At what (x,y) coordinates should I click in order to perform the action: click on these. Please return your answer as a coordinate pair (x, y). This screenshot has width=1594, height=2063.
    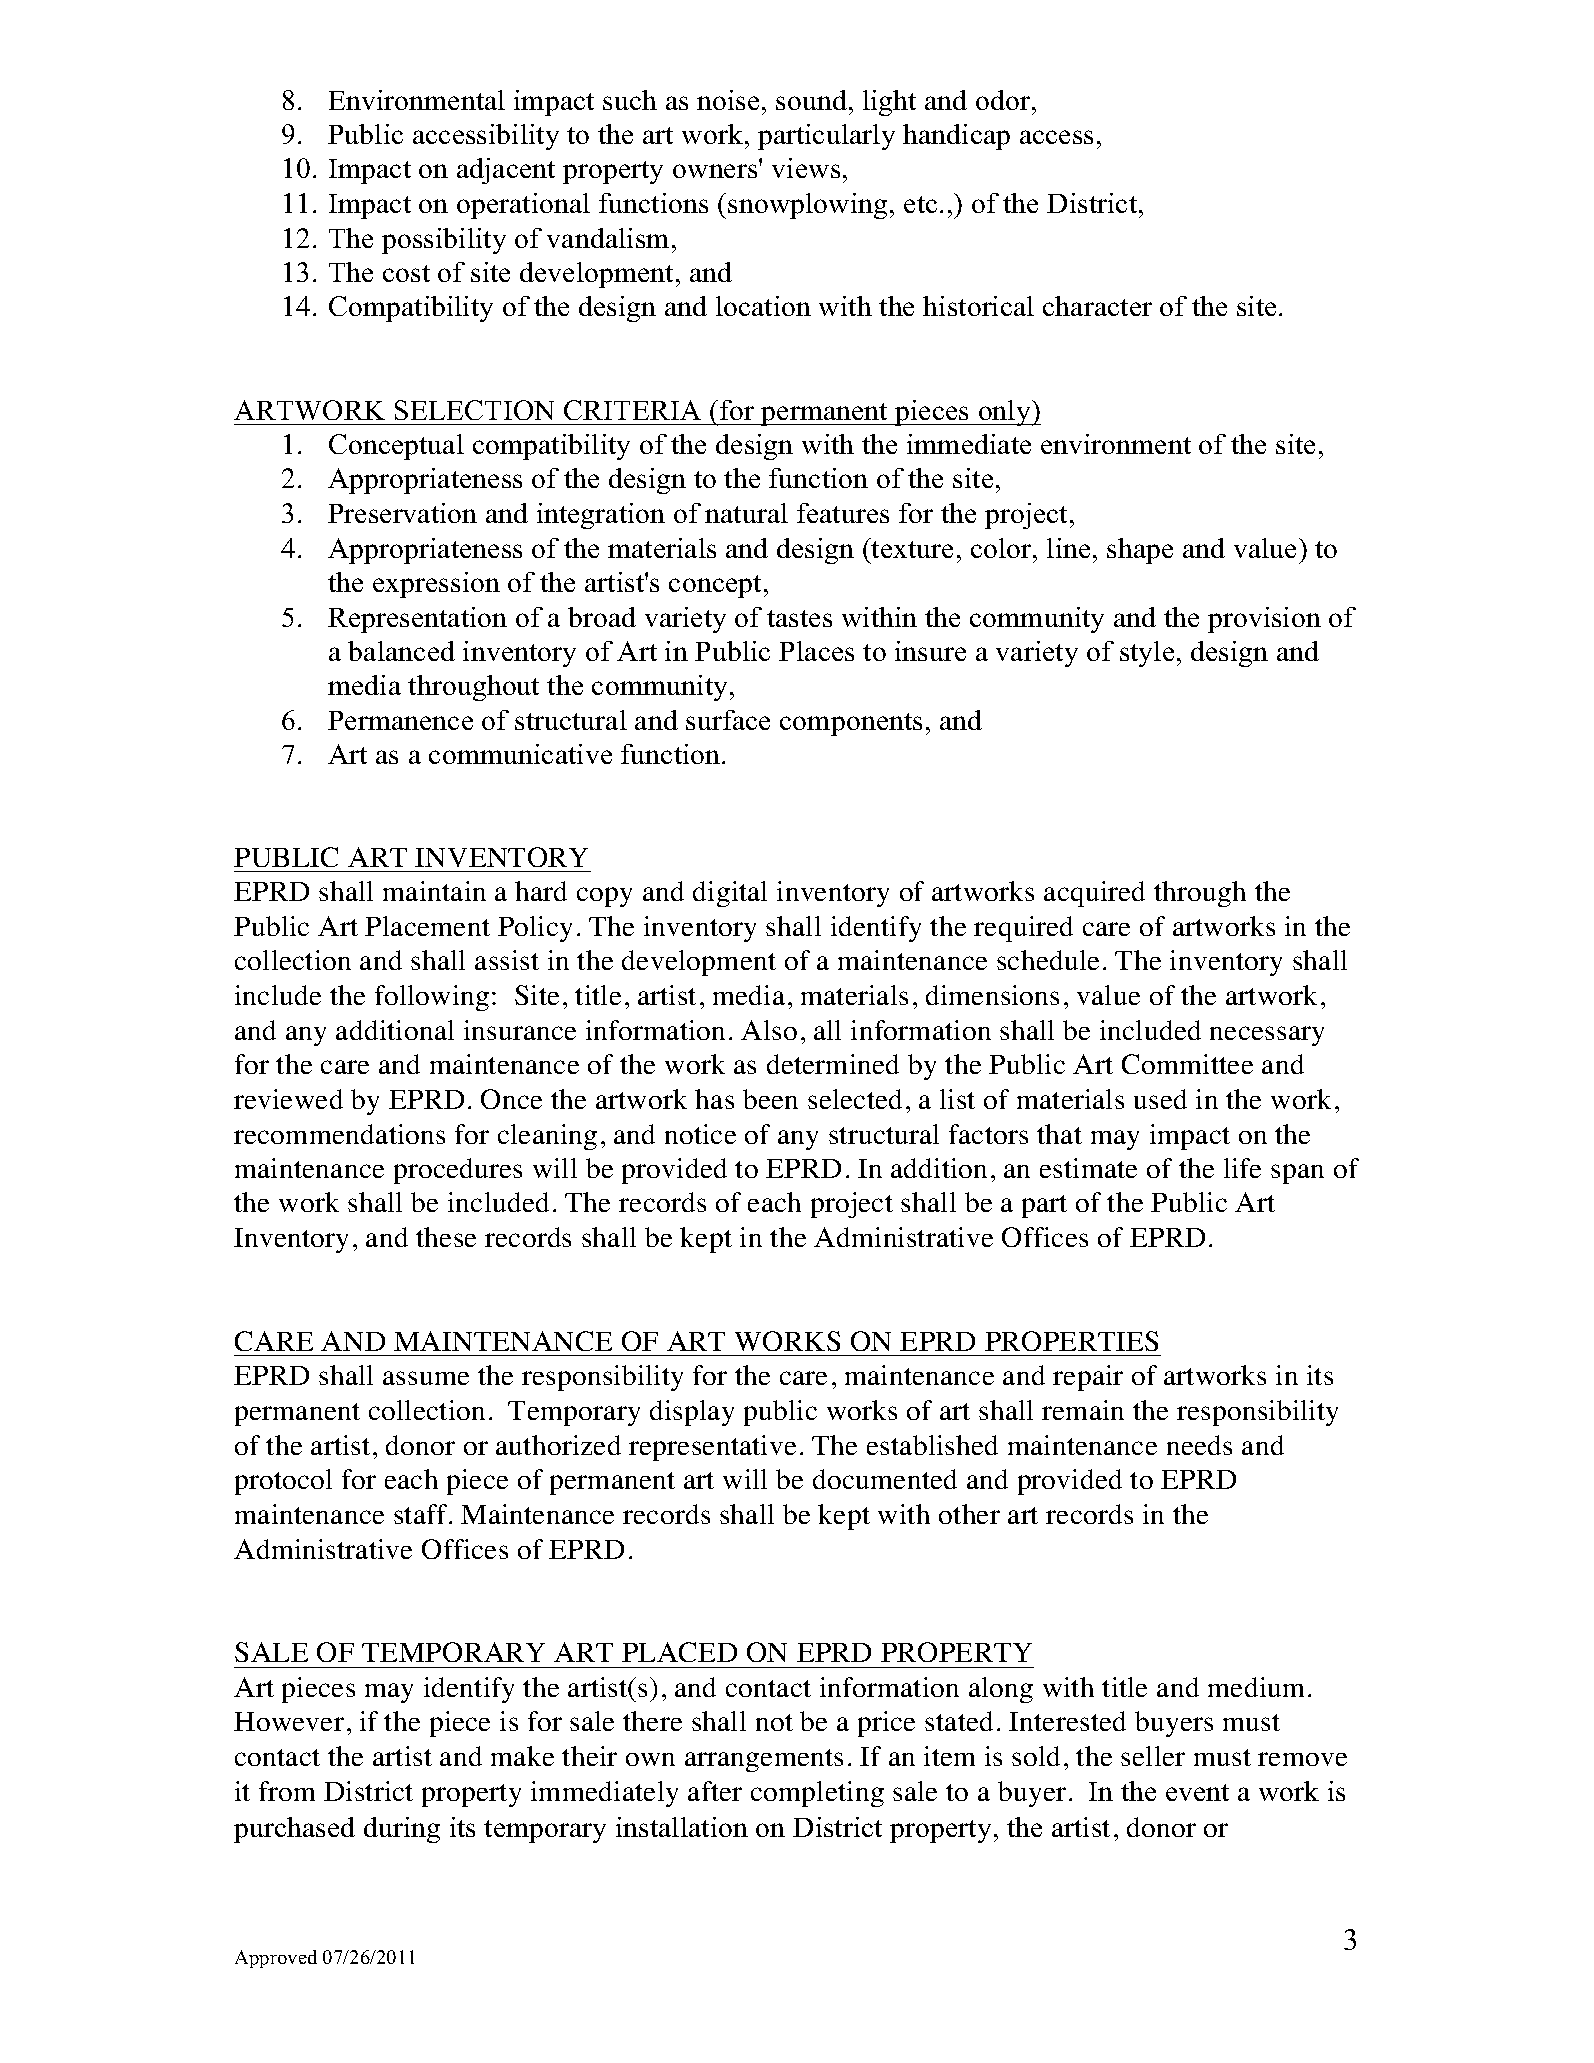
    Looking at the image, I should click on (446, 1237).
